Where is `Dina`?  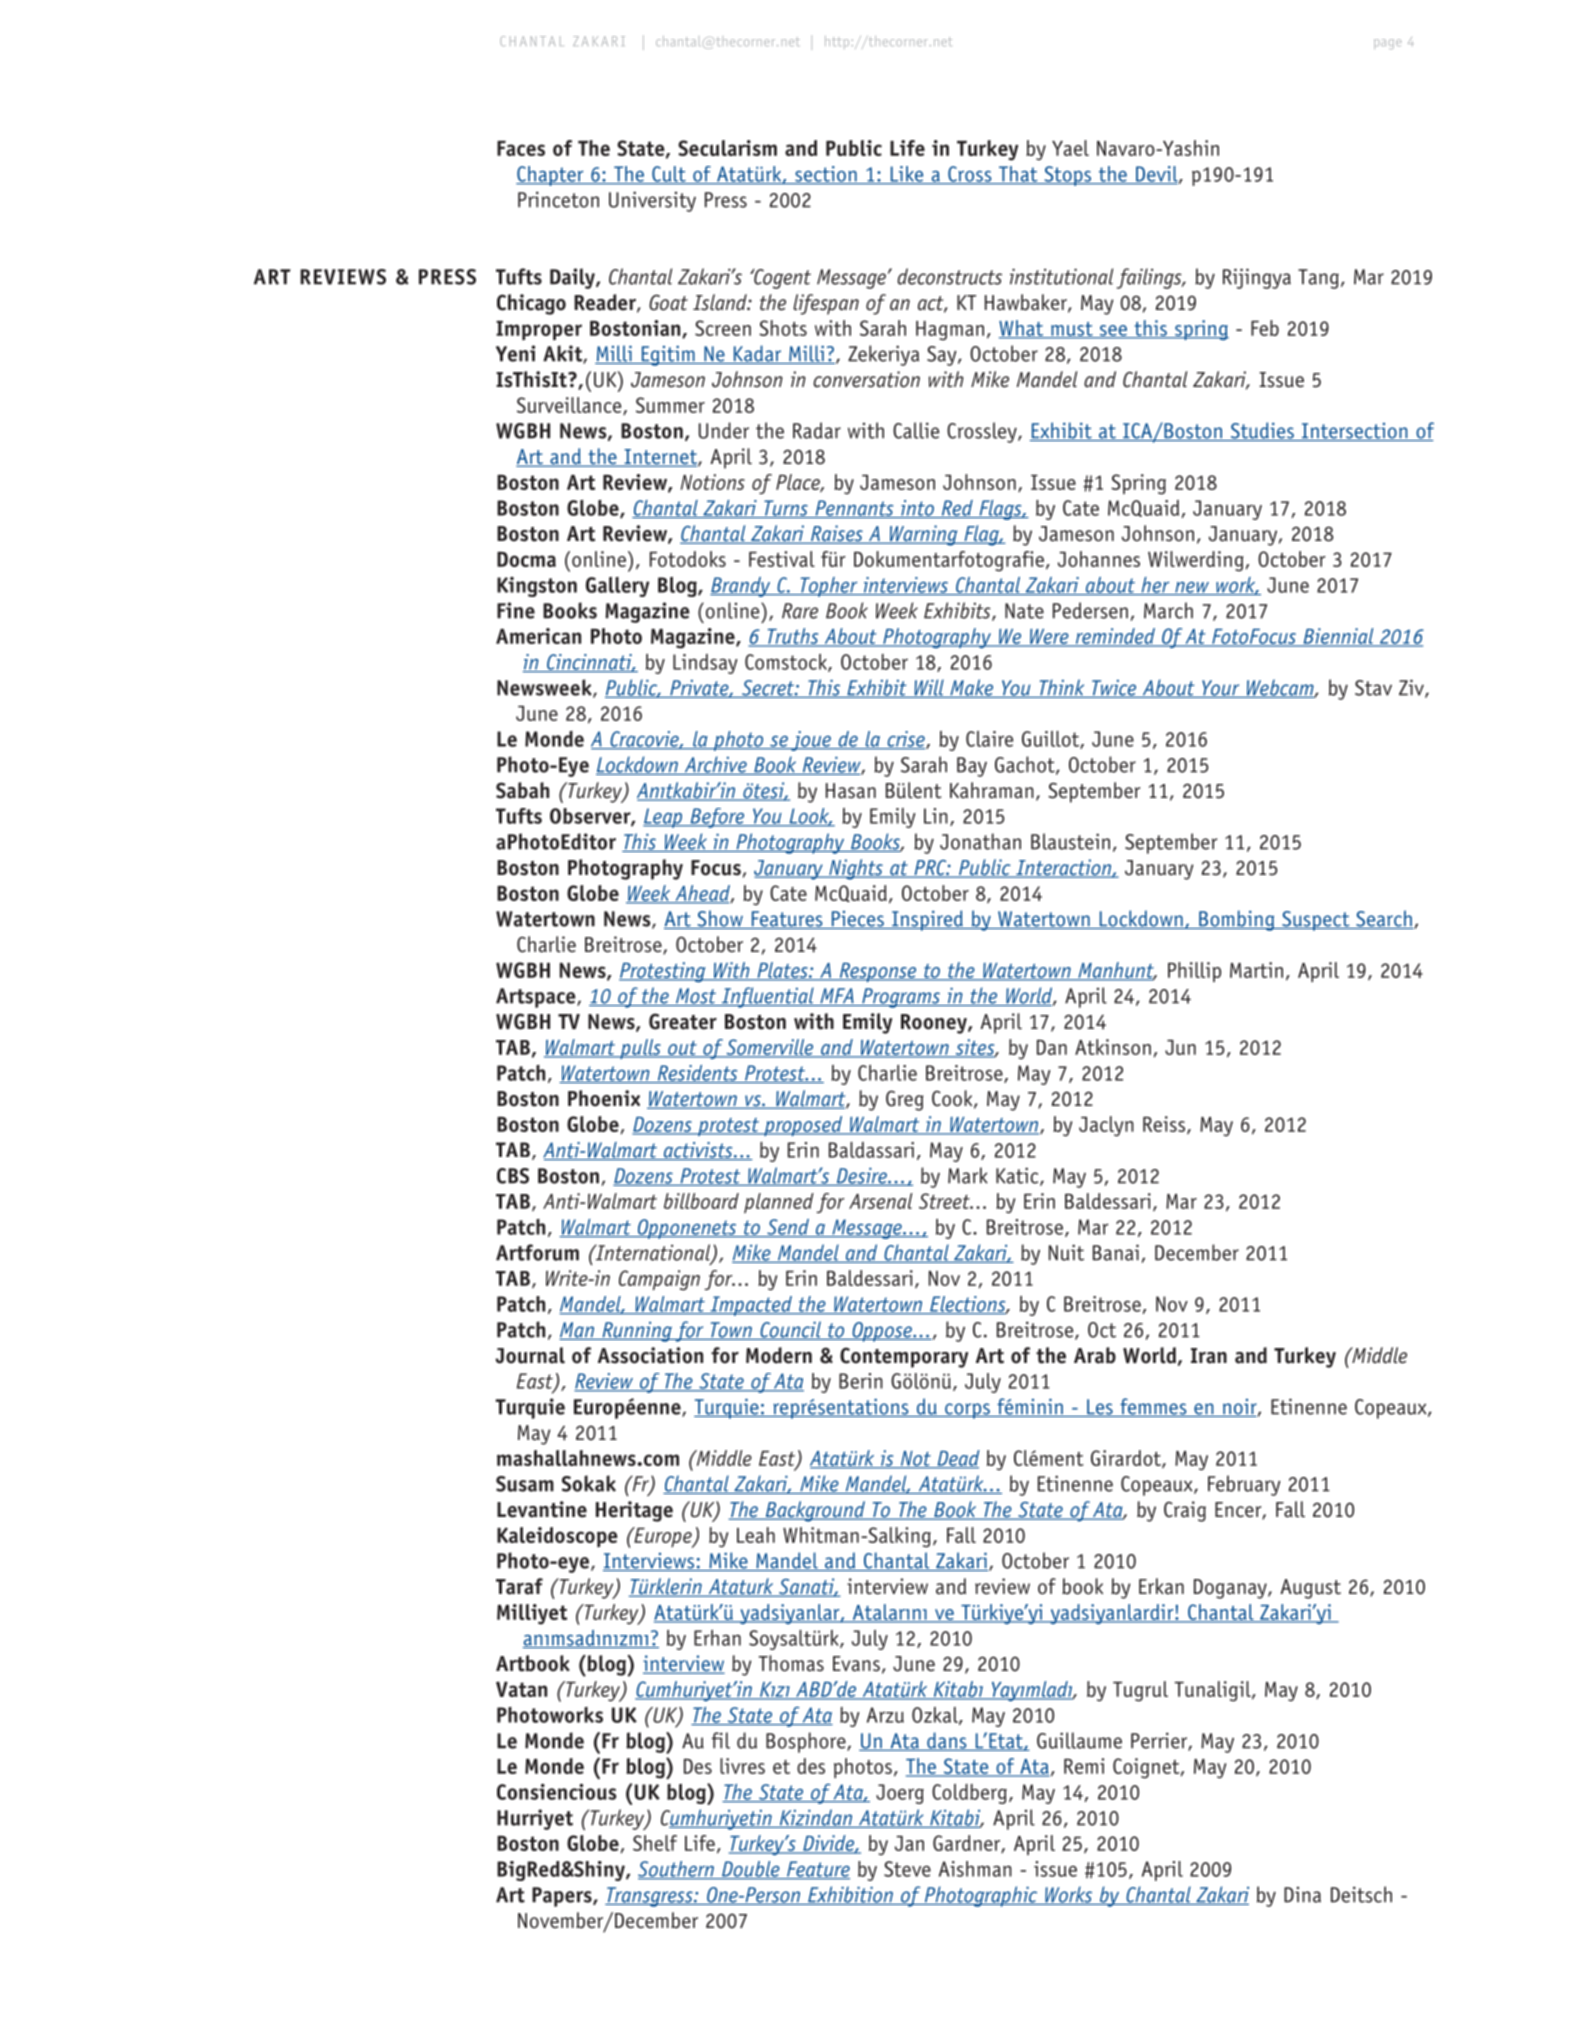
Dina is located at coordinates (1302, 1895).
